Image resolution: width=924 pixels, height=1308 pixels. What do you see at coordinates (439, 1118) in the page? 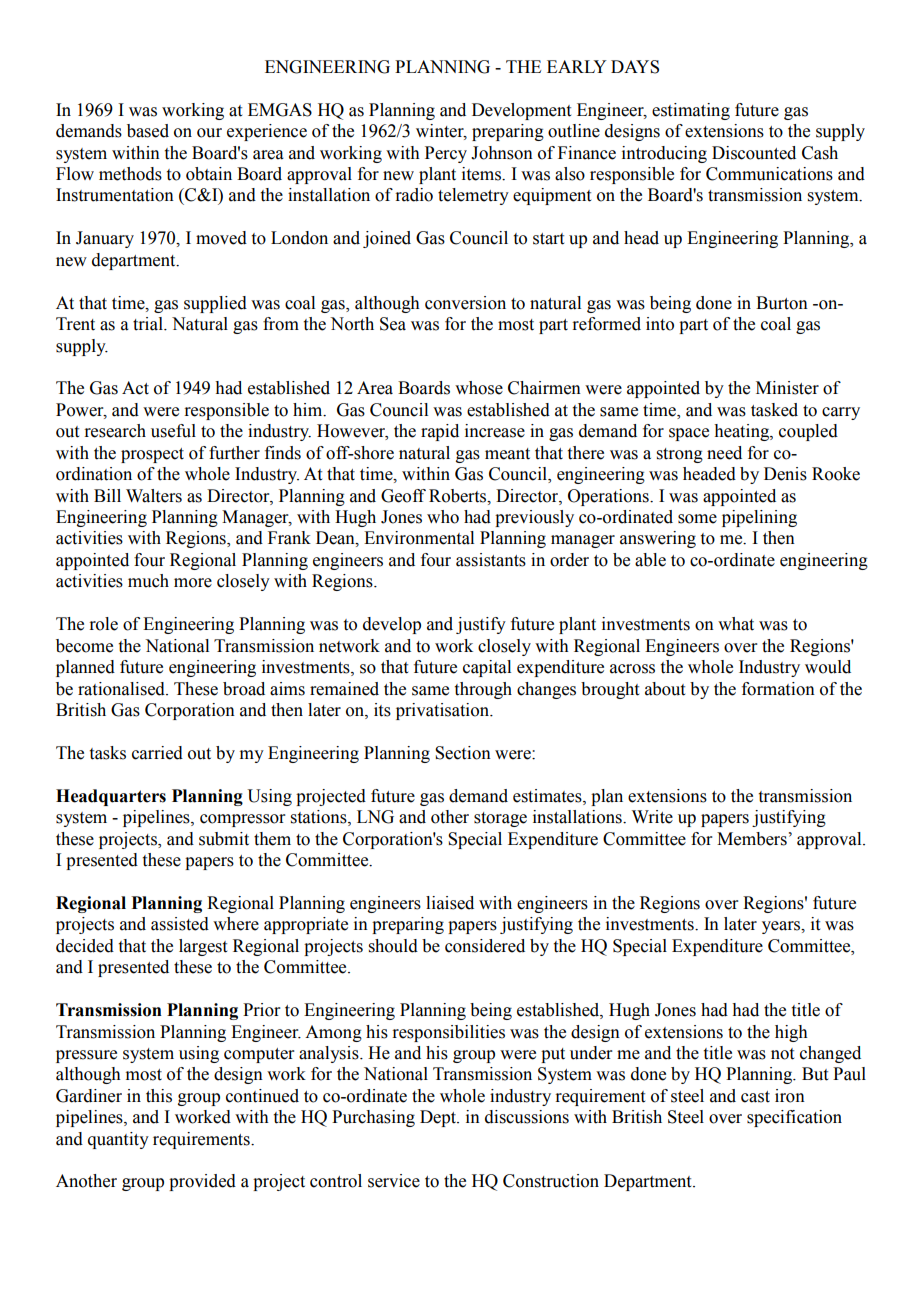
I see `Dept` at bounding box center [439, 1118].
